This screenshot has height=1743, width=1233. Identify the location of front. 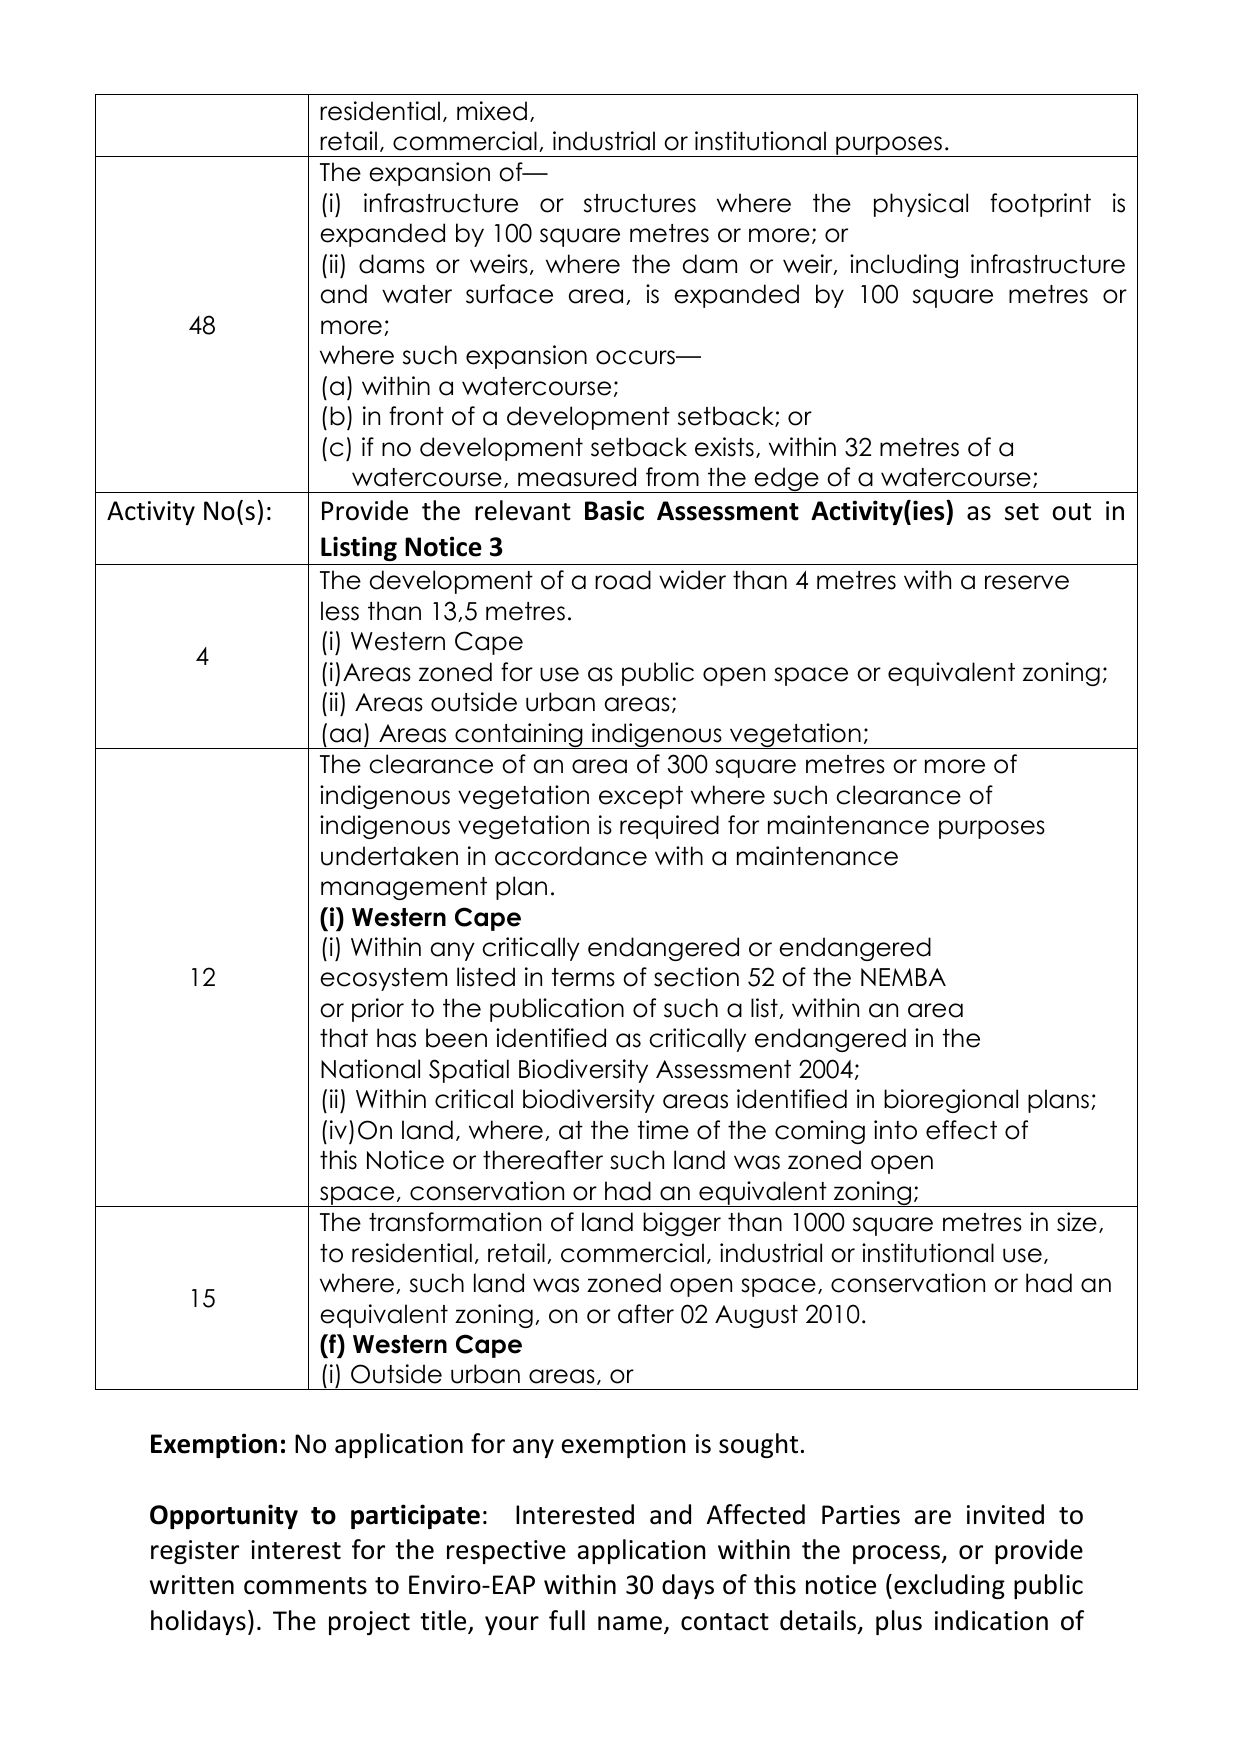
(416, 416).
